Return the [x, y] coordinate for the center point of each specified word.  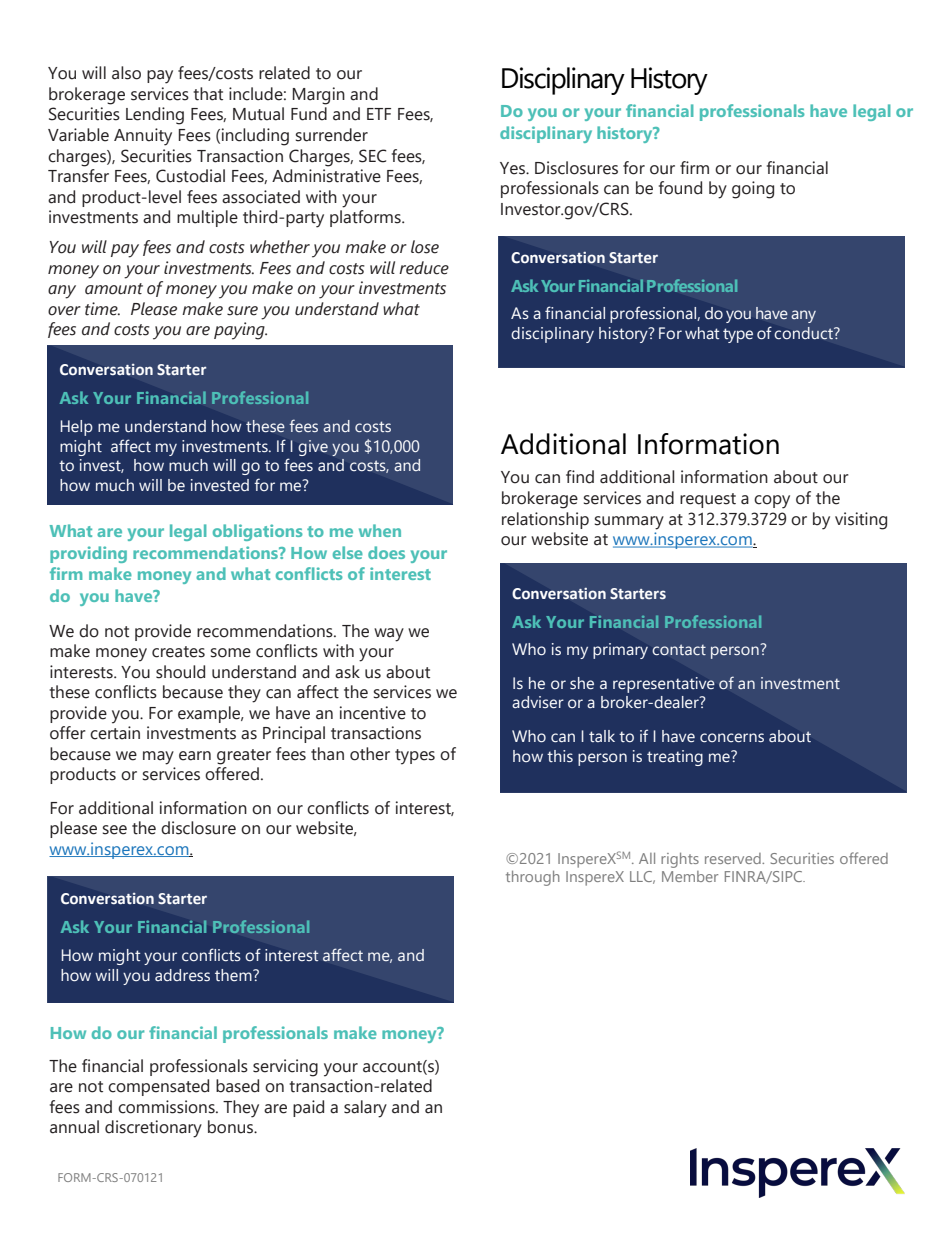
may [158, 758]
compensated [158, 1087]
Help [76, 428]
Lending [155, 116]
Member [690, 876]
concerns [732, 738]
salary [365, 1109]
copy [772, 502]
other [370, 754]
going [753, 190]
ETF [379, 114]
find [580, 477]
